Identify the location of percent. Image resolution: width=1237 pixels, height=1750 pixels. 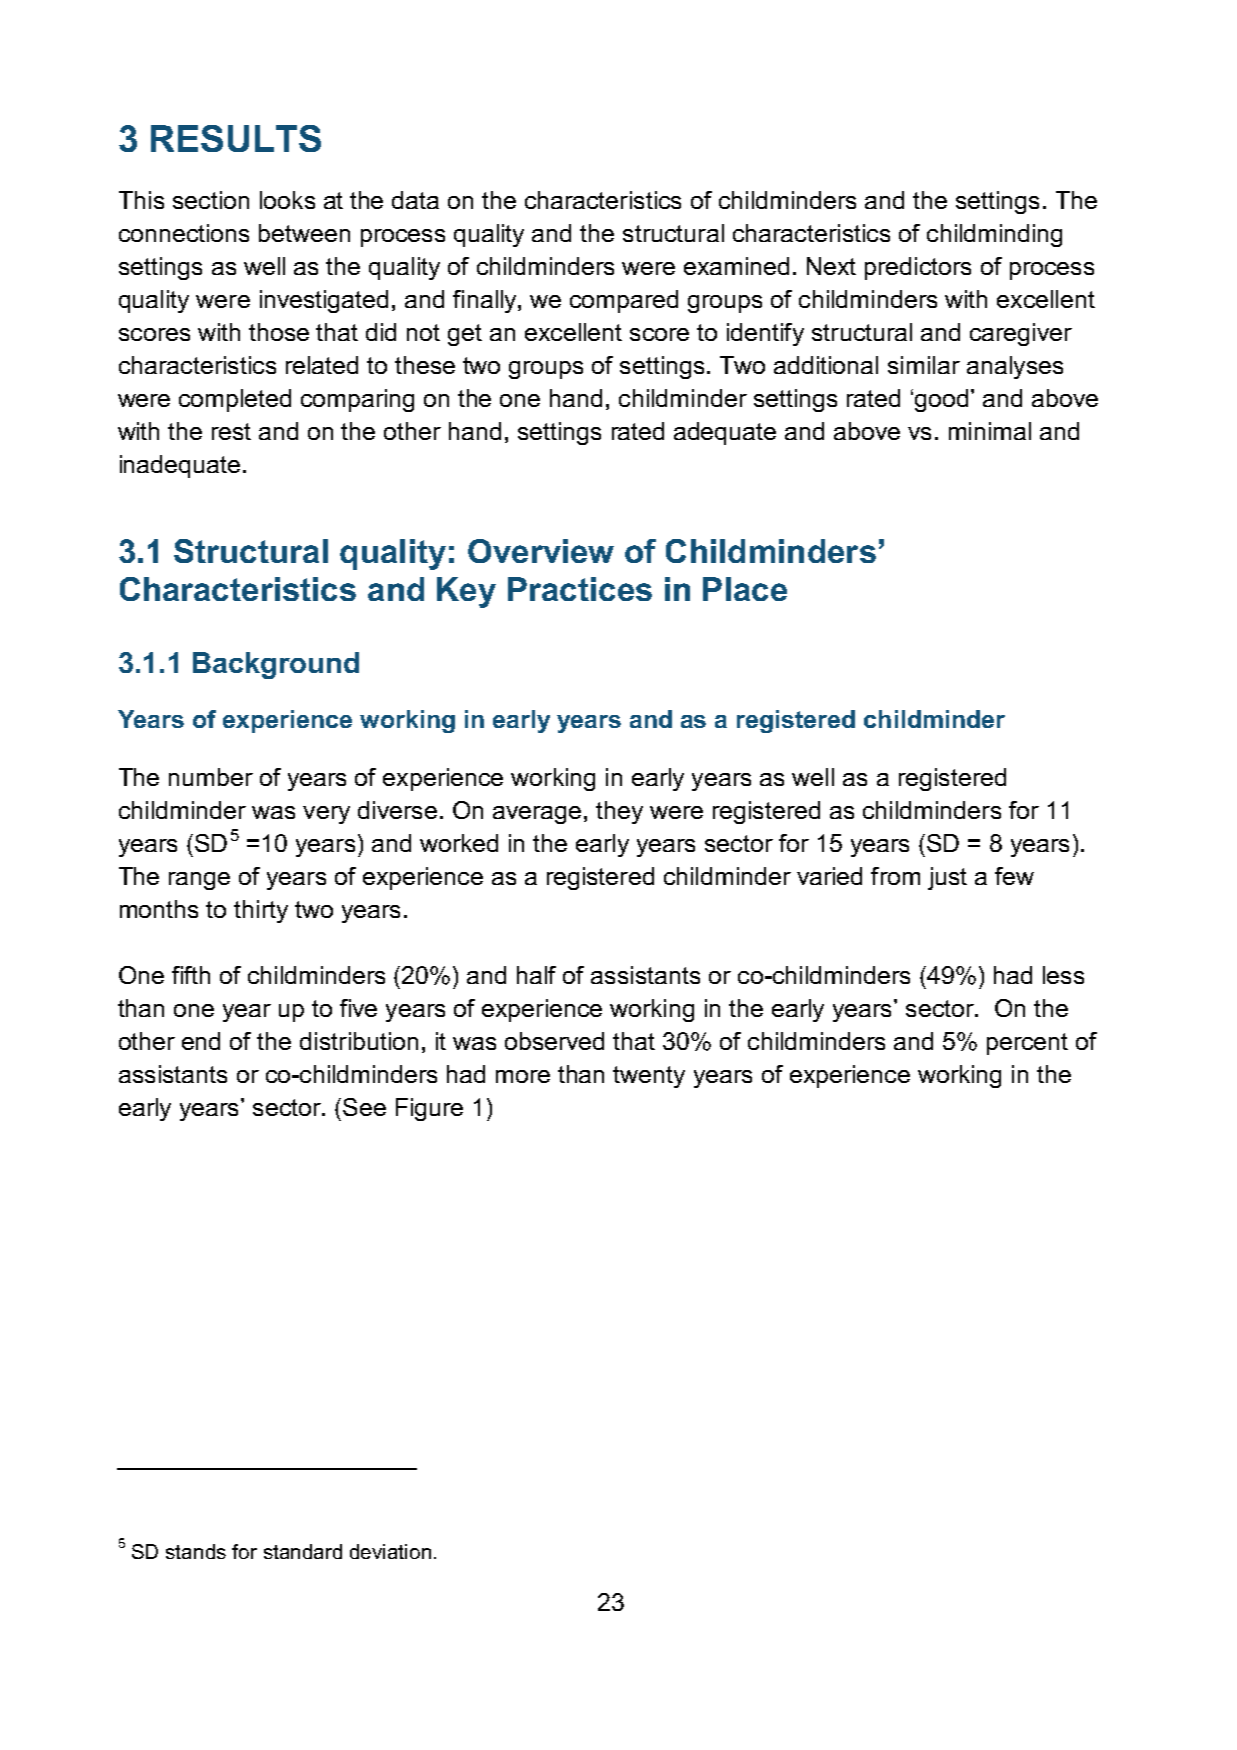
(1027, 1044).
